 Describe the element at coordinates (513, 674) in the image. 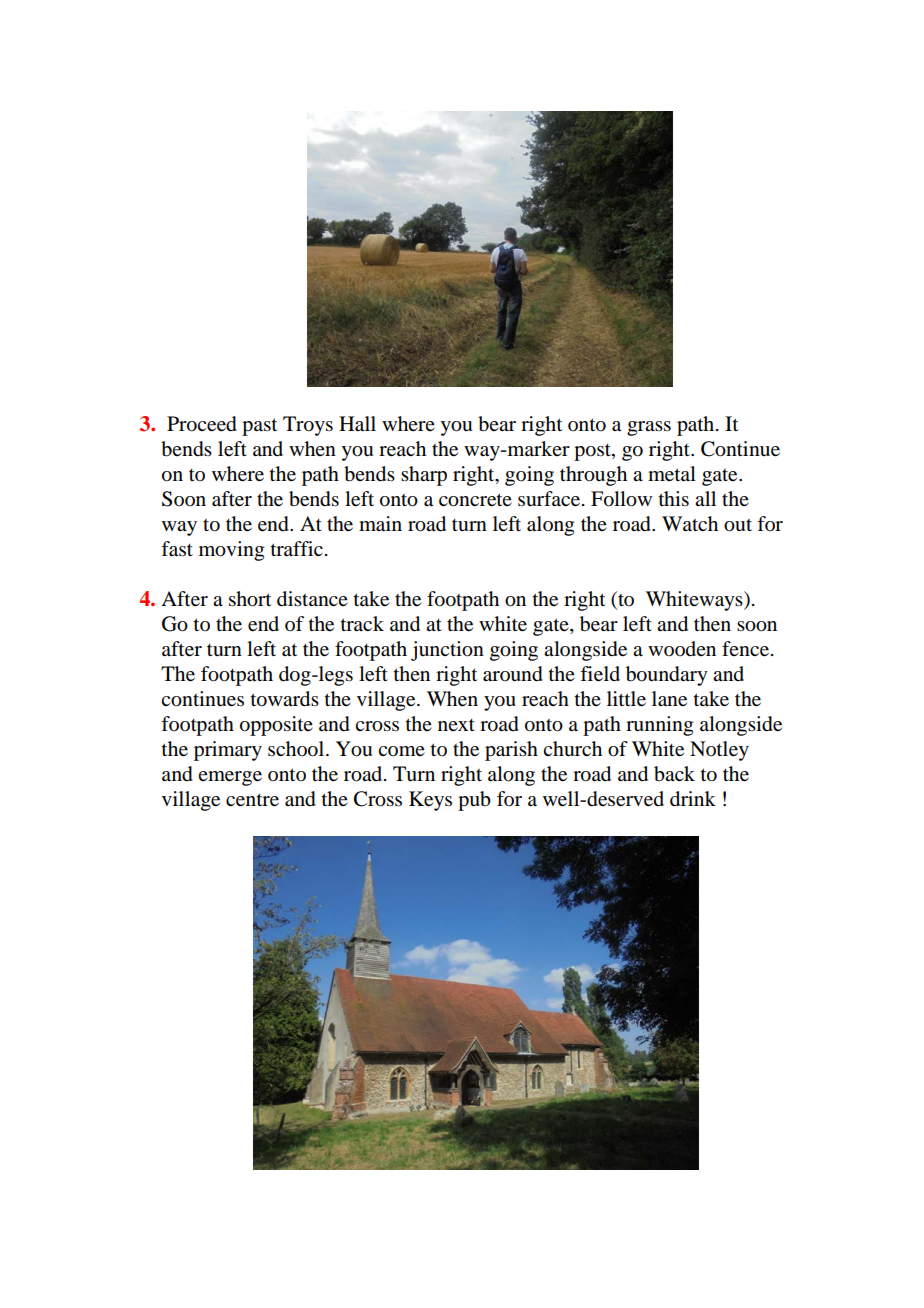

I see `around` at that location.
